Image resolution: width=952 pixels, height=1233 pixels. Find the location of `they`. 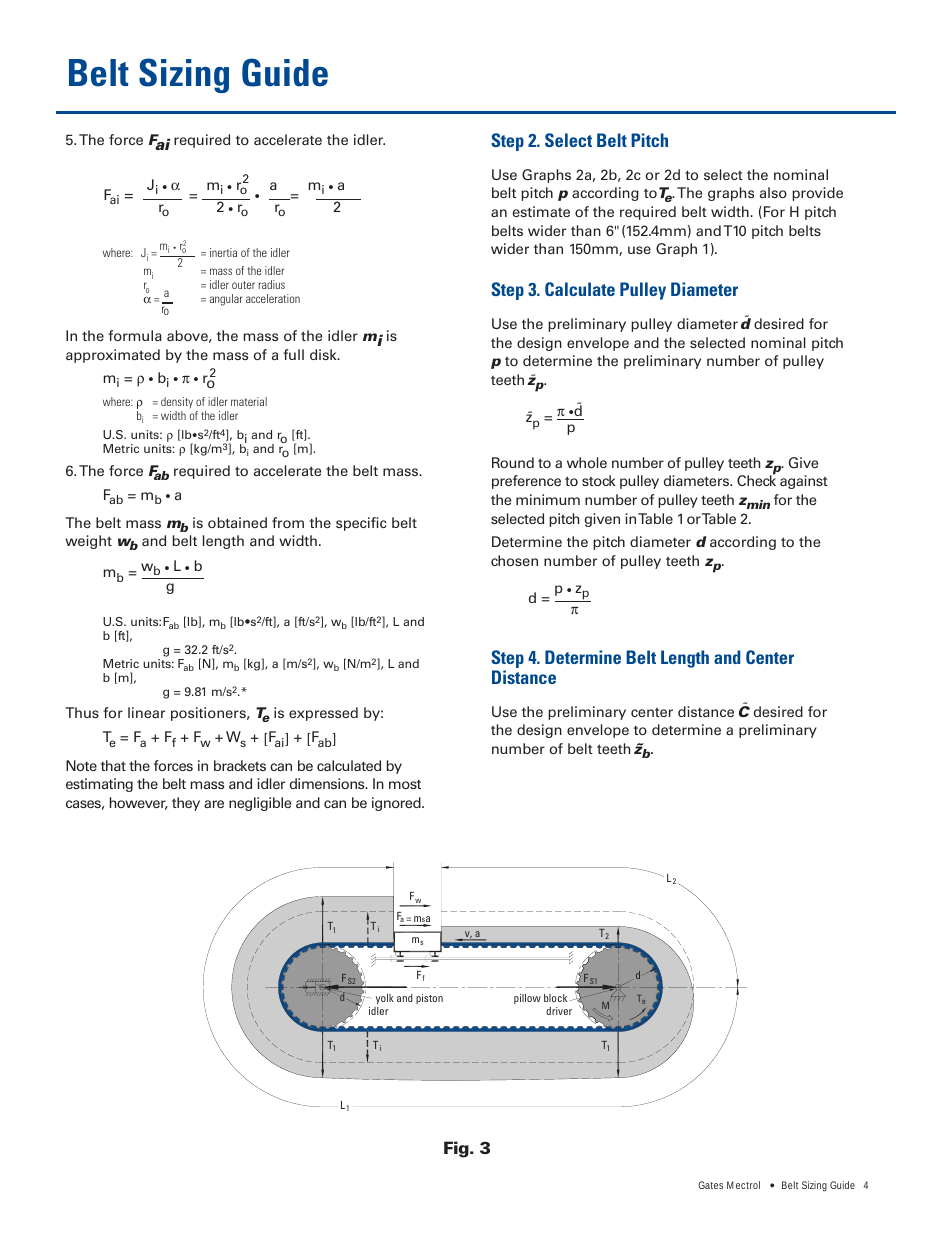

they is located at coordinates (186, 804).
